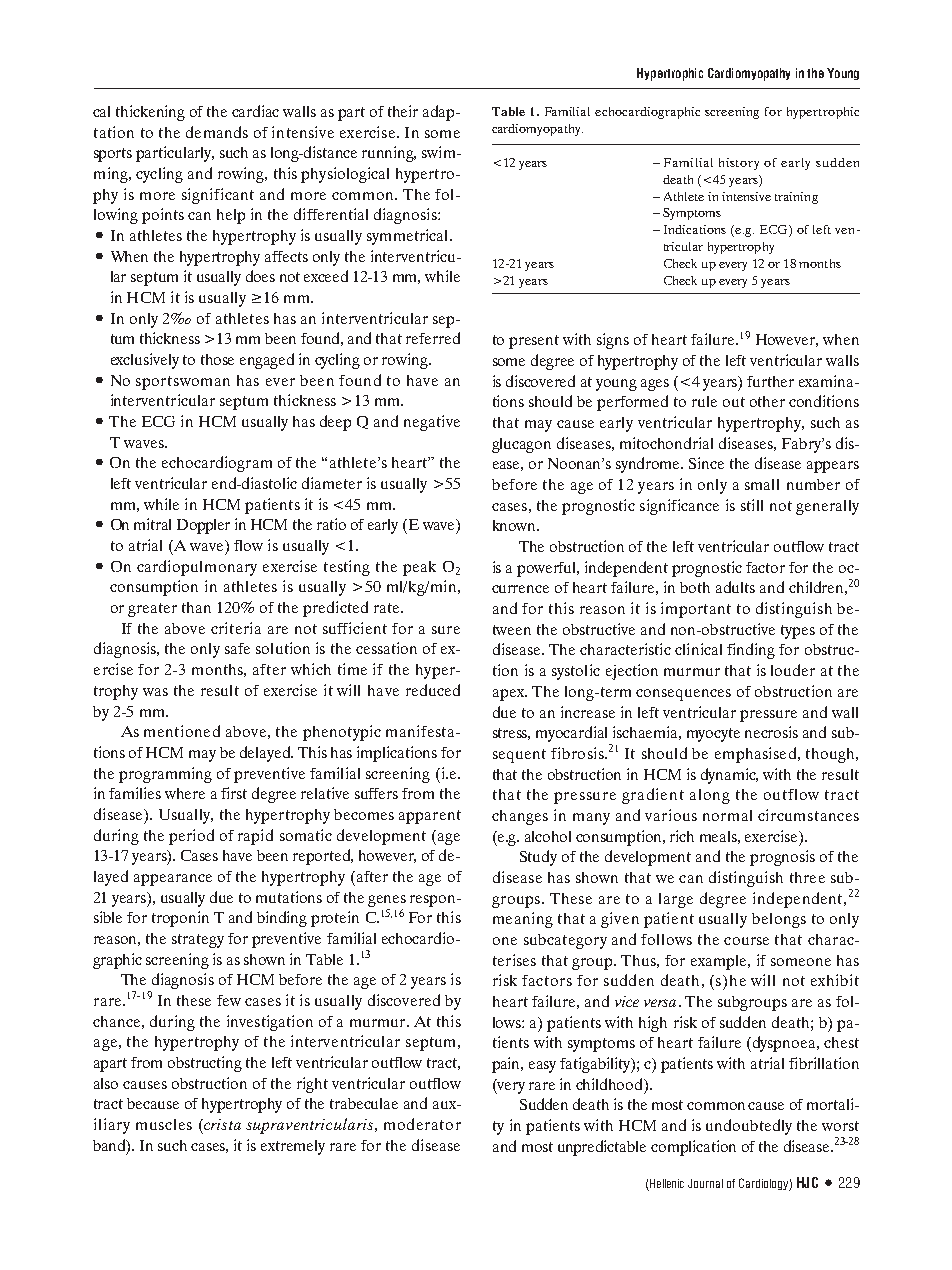 The height and width of the screenshot is (1270, 952). Describe the element at coordinates (751, 651) in the screenshot. I see `finding` at that location.
